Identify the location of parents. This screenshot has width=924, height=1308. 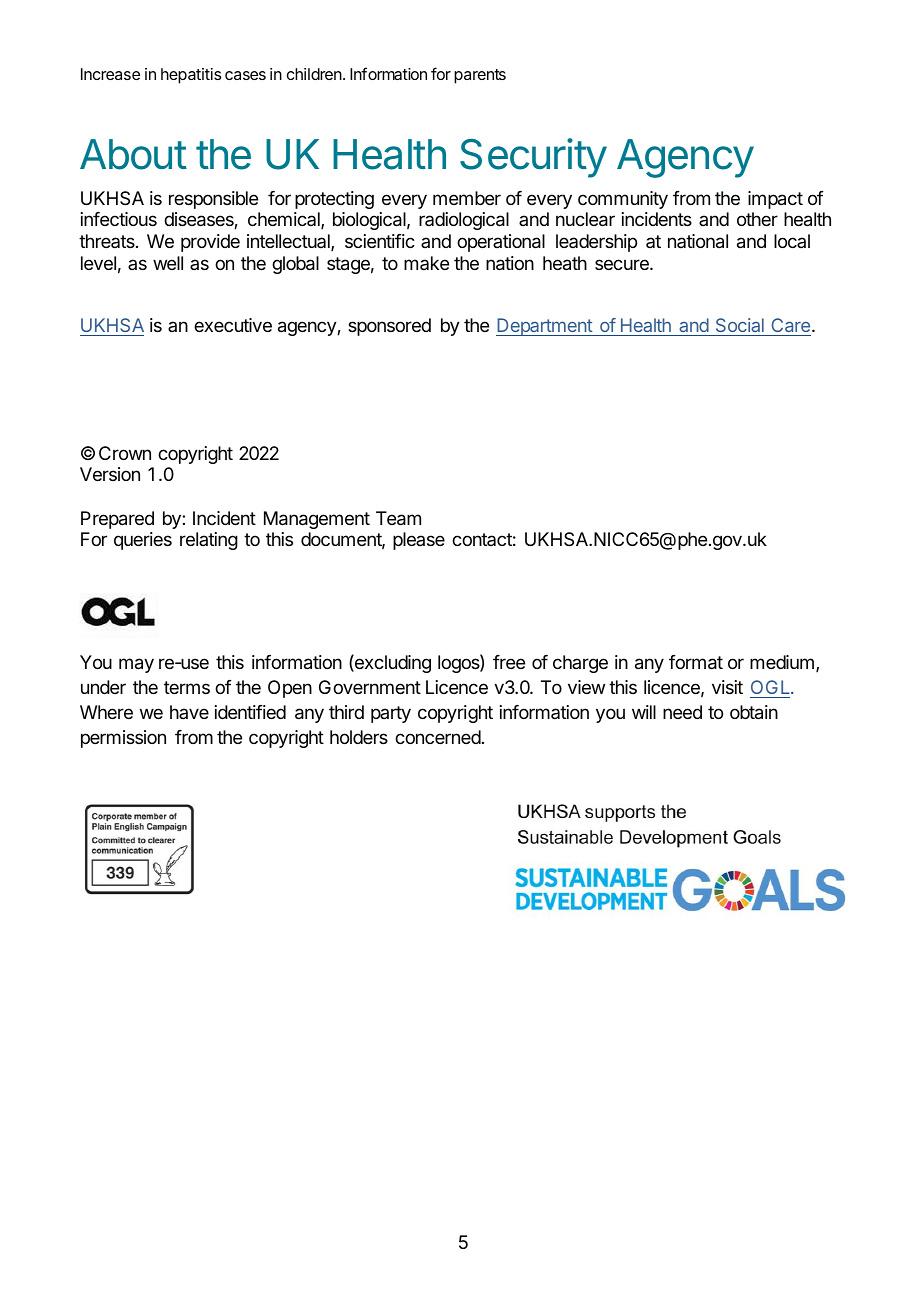
(480, 76).
